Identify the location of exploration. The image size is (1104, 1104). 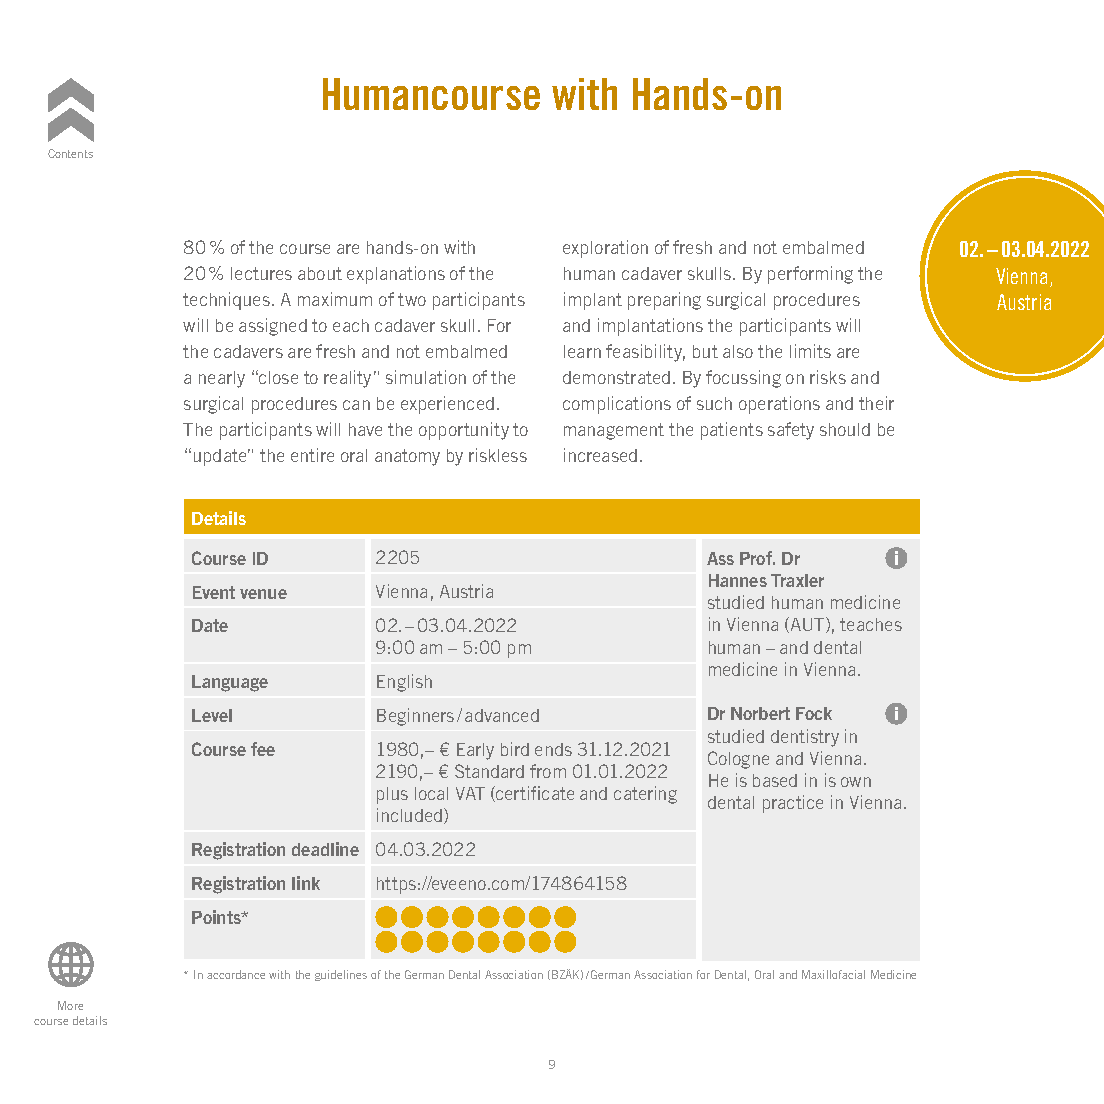
(605, 249).
